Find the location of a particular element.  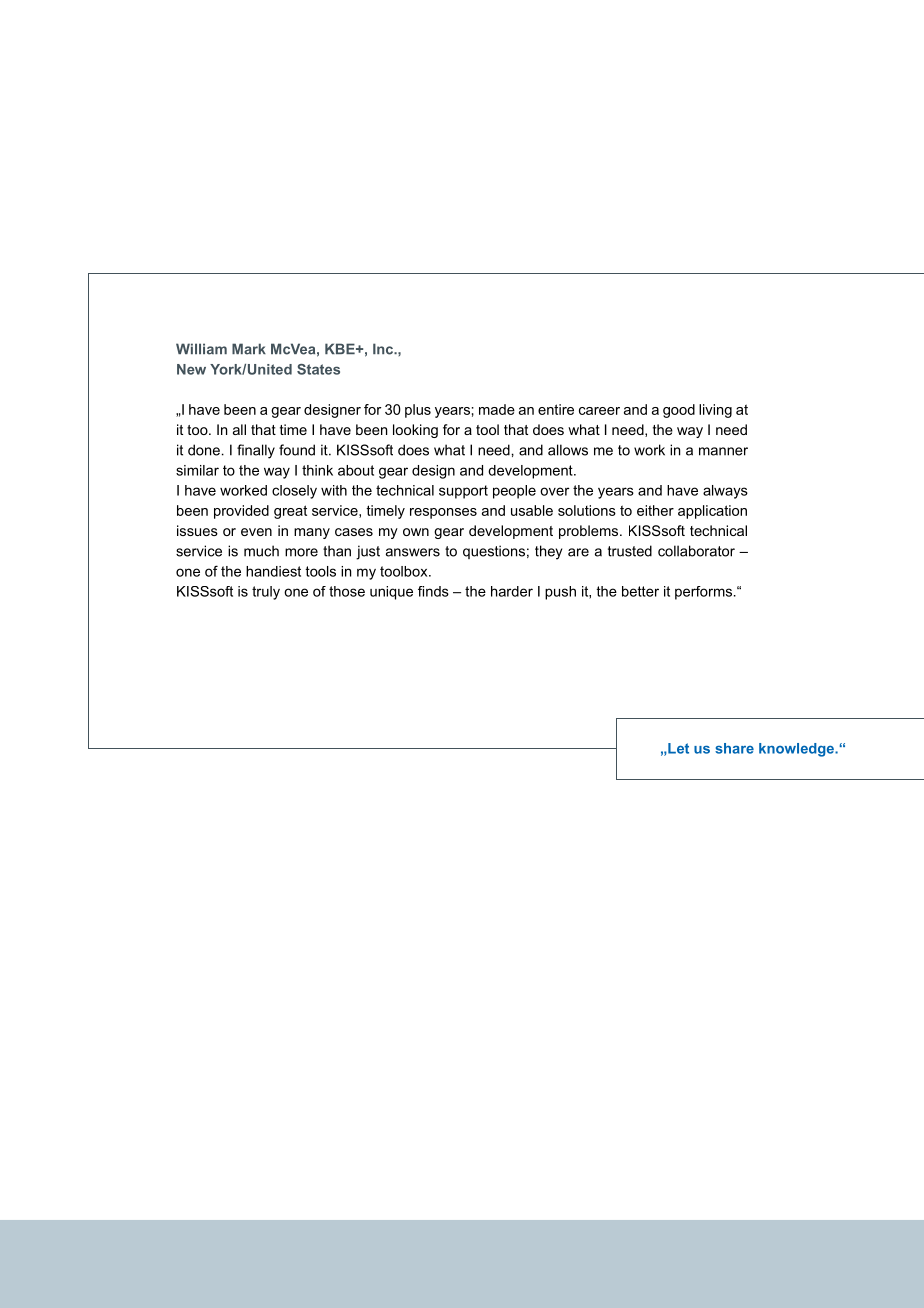

allows is located at coordinates (568, 450).
